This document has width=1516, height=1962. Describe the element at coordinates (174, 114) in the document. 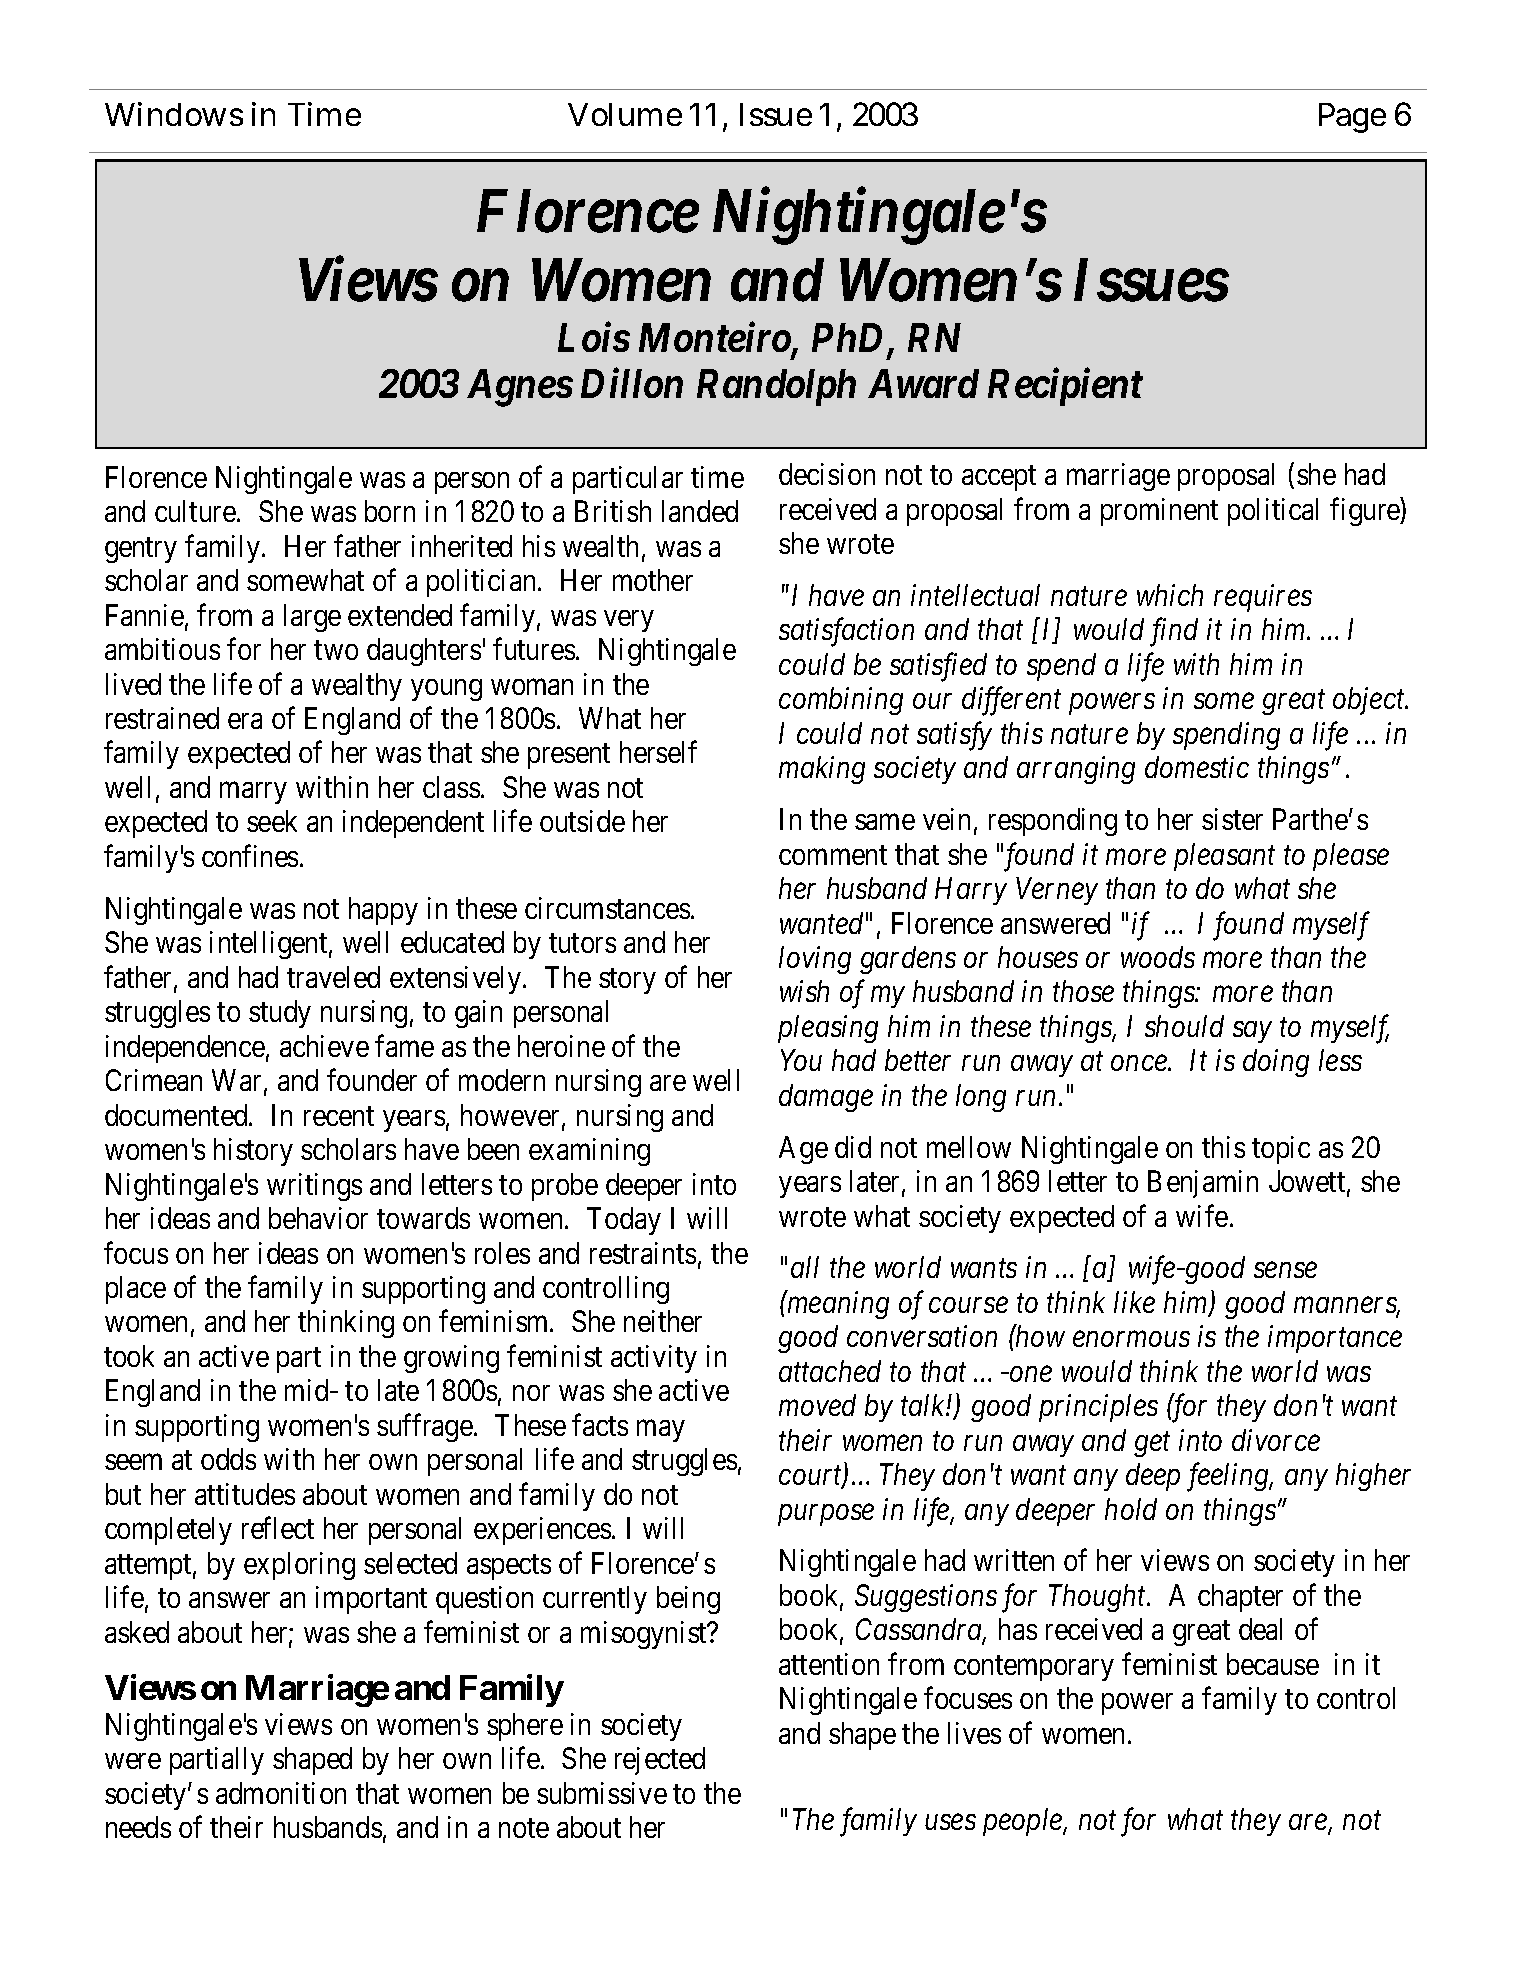

I see `Windows` at that location.
